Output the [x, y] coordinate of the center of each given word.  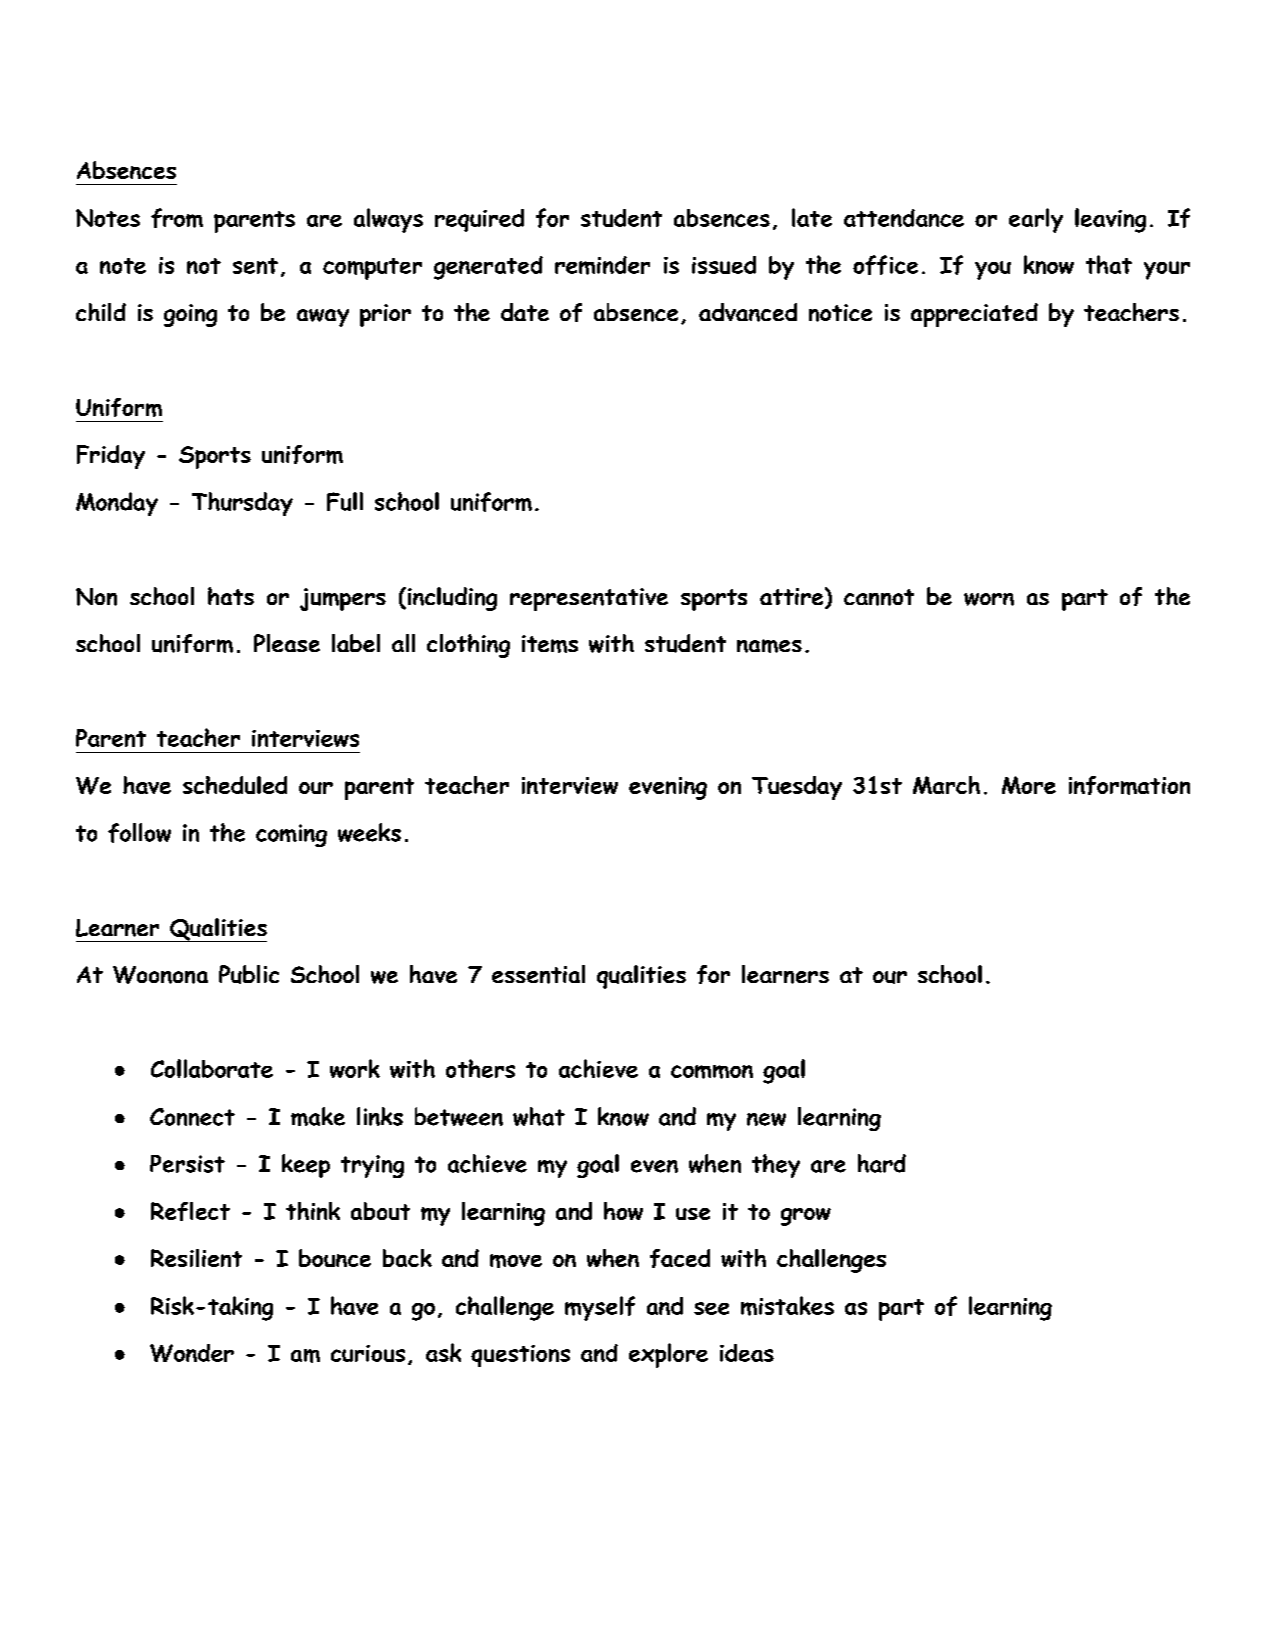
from [177, 218]
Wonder [192, 1353]
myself [600, 1308]
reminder [602, 265]
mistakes [787, 1306]
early [1036, 220]
